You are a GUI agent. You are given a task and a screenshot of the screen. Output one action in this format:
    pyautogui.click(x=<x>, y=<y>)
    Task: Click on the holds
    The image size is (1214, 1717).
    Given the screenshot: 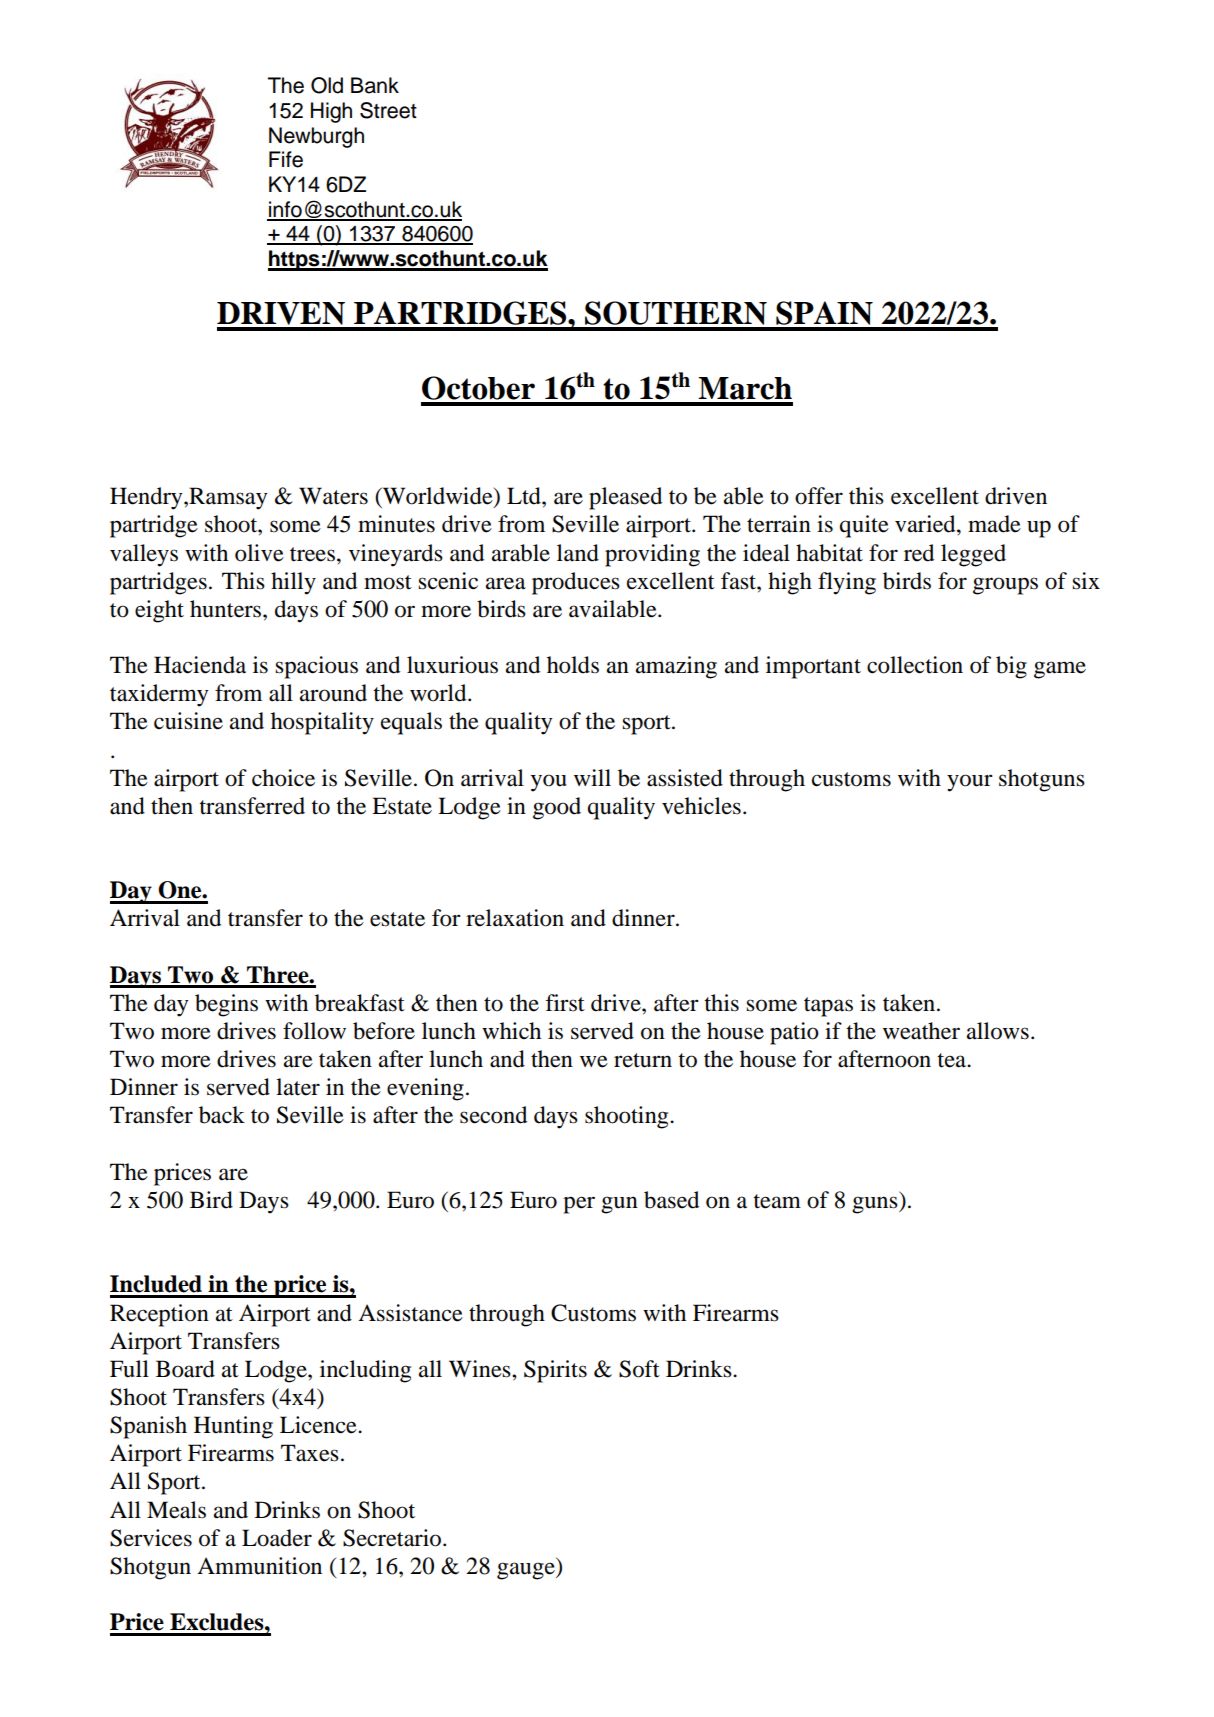 What is the action you would take?
    pyautogui.click(x=573, y=665)
